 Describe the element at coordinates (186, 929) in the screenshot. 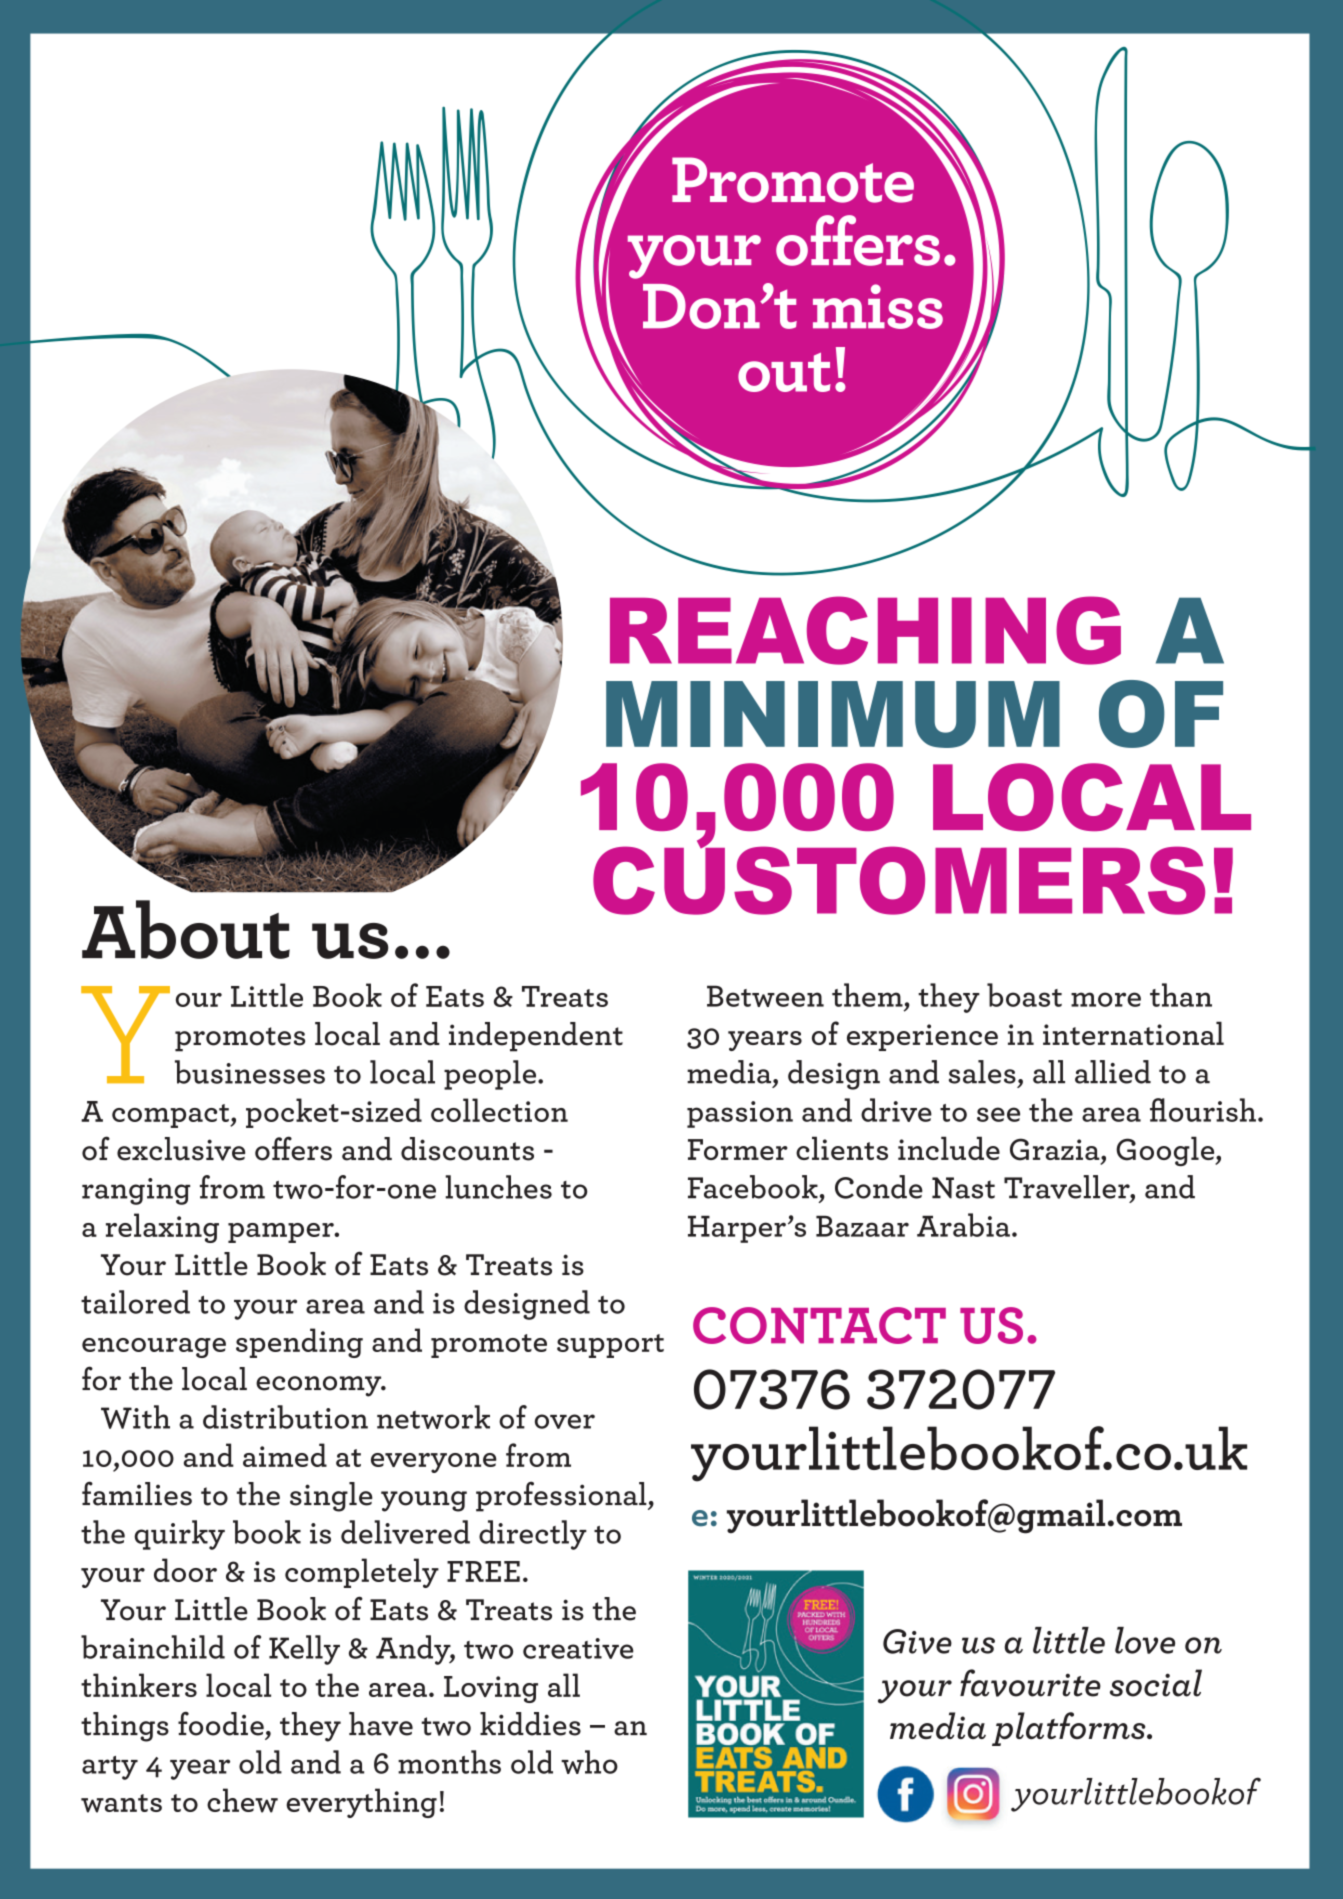

I see `About` at that location.
